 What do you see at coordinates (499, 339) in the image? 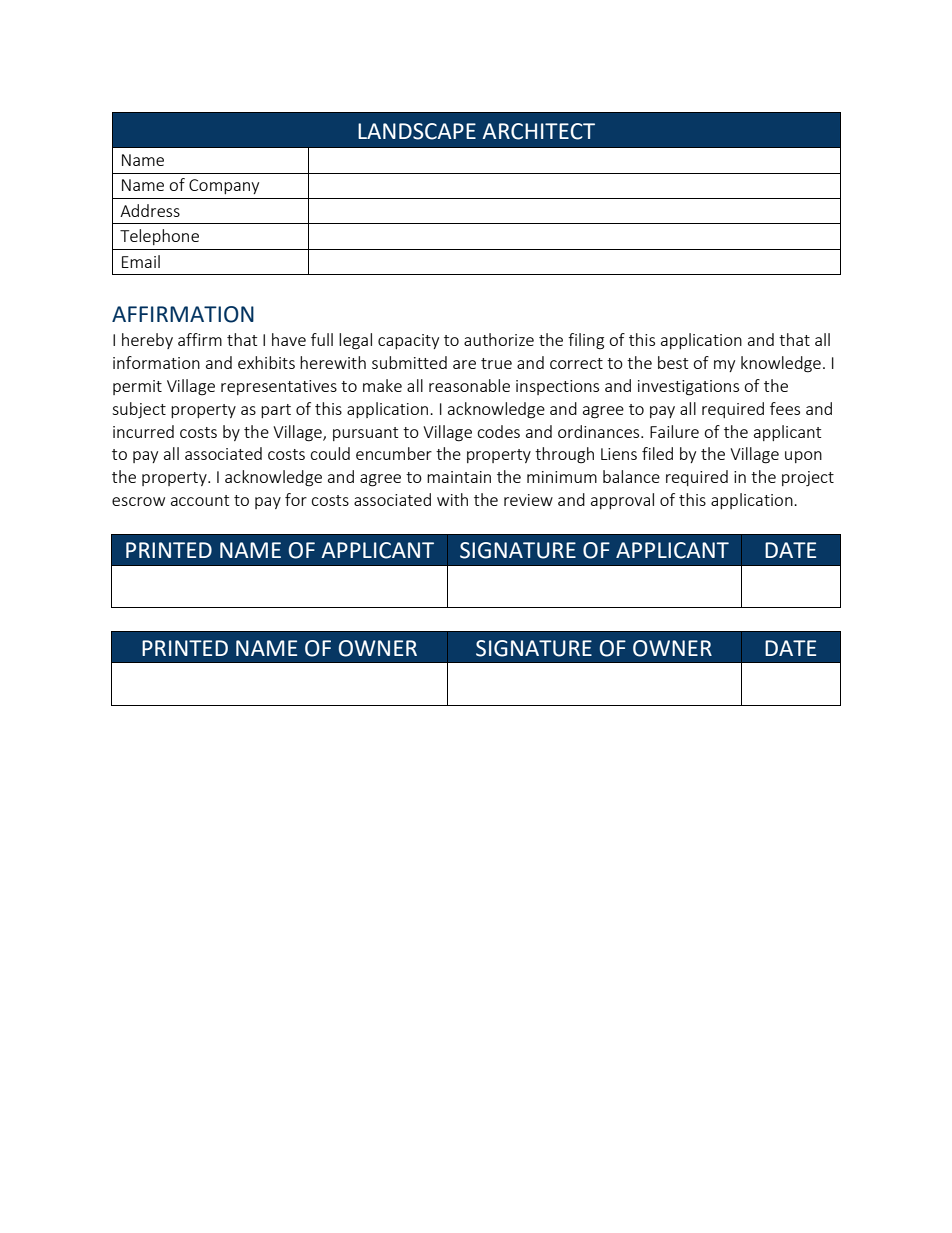
I see `authorize` at bounding box center [499, 339].
